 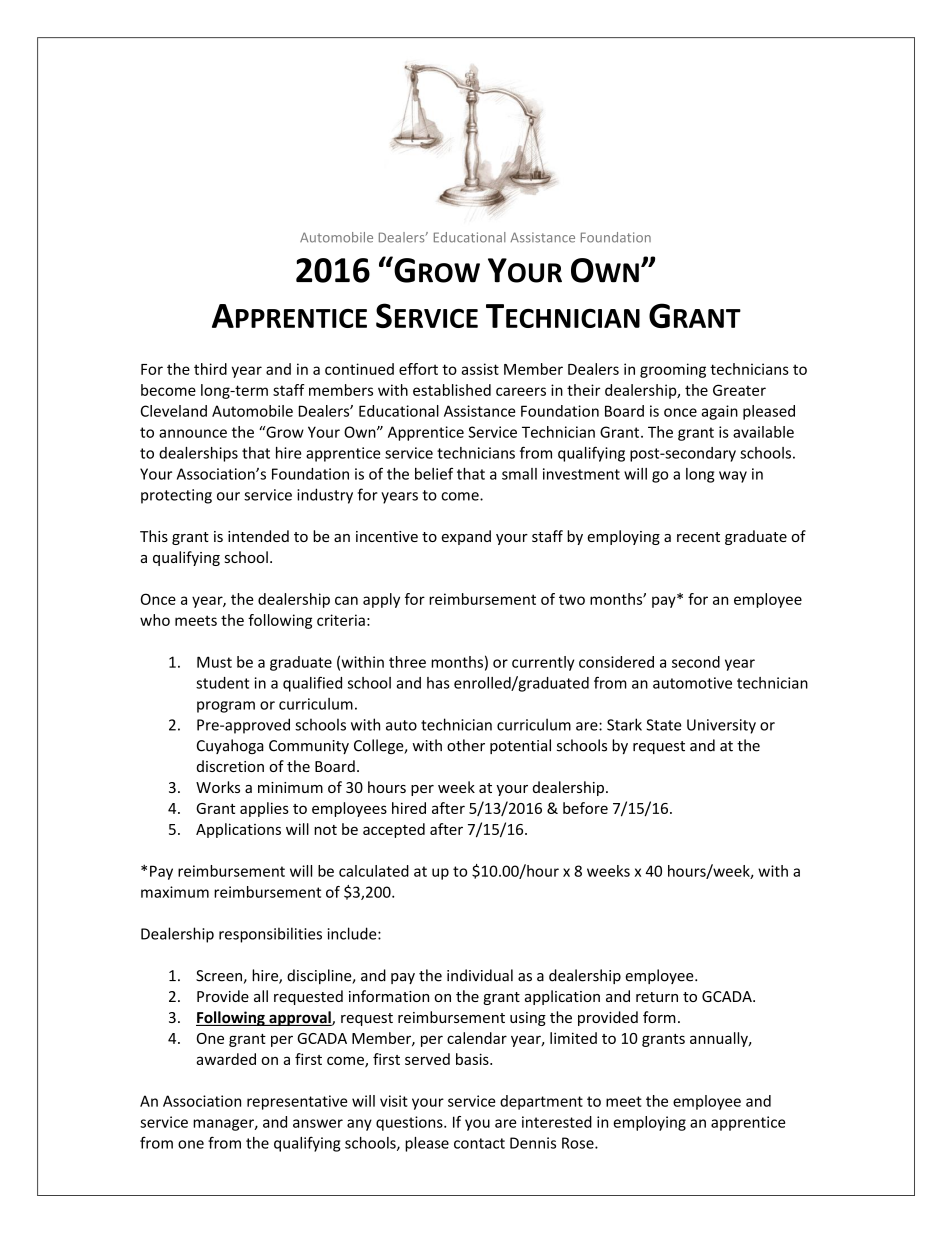 I want to click on Cuyahoga, so click(x=230, y=746).
